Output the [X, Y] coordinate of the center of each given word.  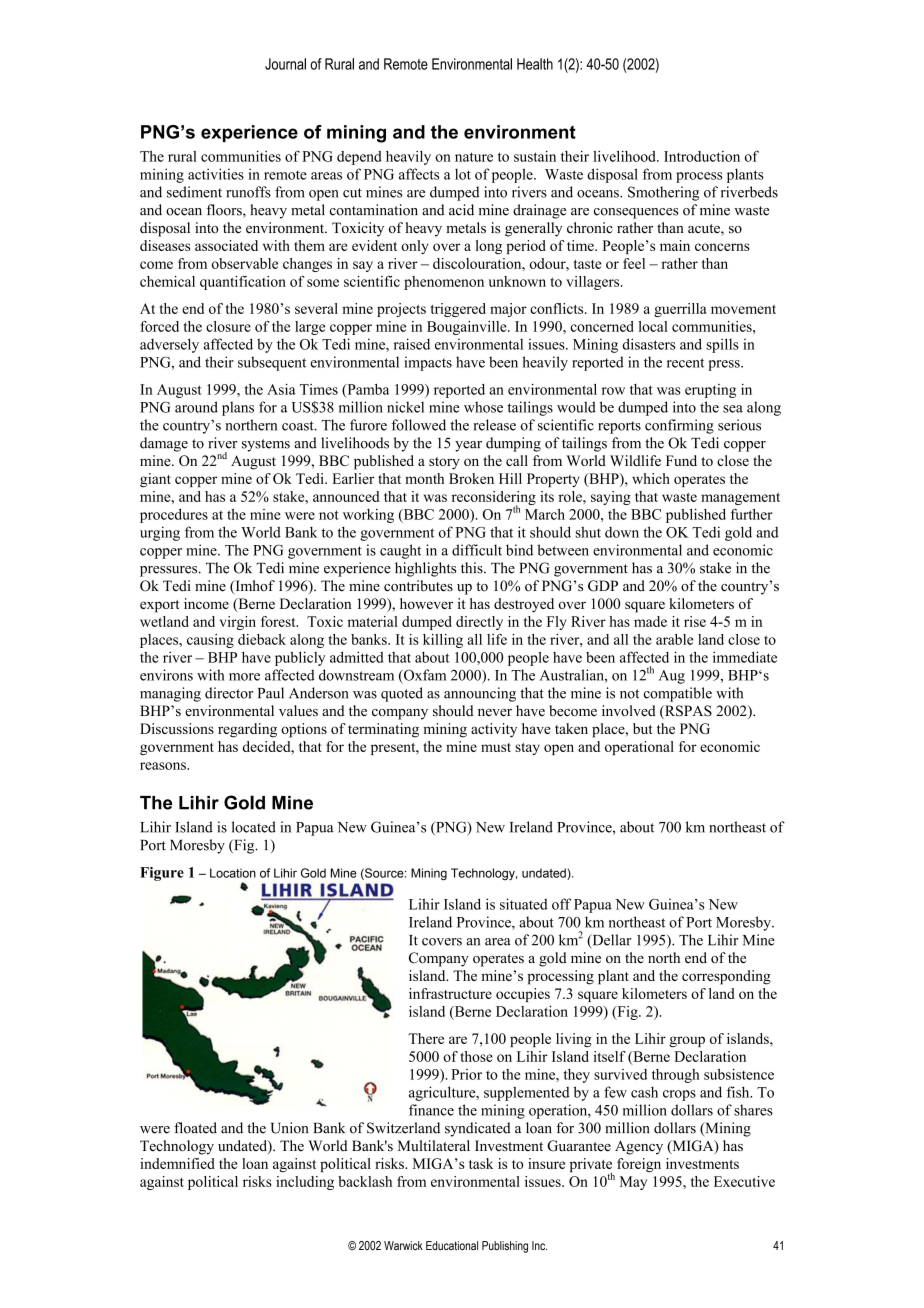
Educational [452, 1246]
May [633, 1183]
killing [443, 641]
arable [674, 639]
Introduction [702, 156]
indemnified [177, 1163]
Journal [285, 64]
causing [210, 641]
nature [474, 157]
